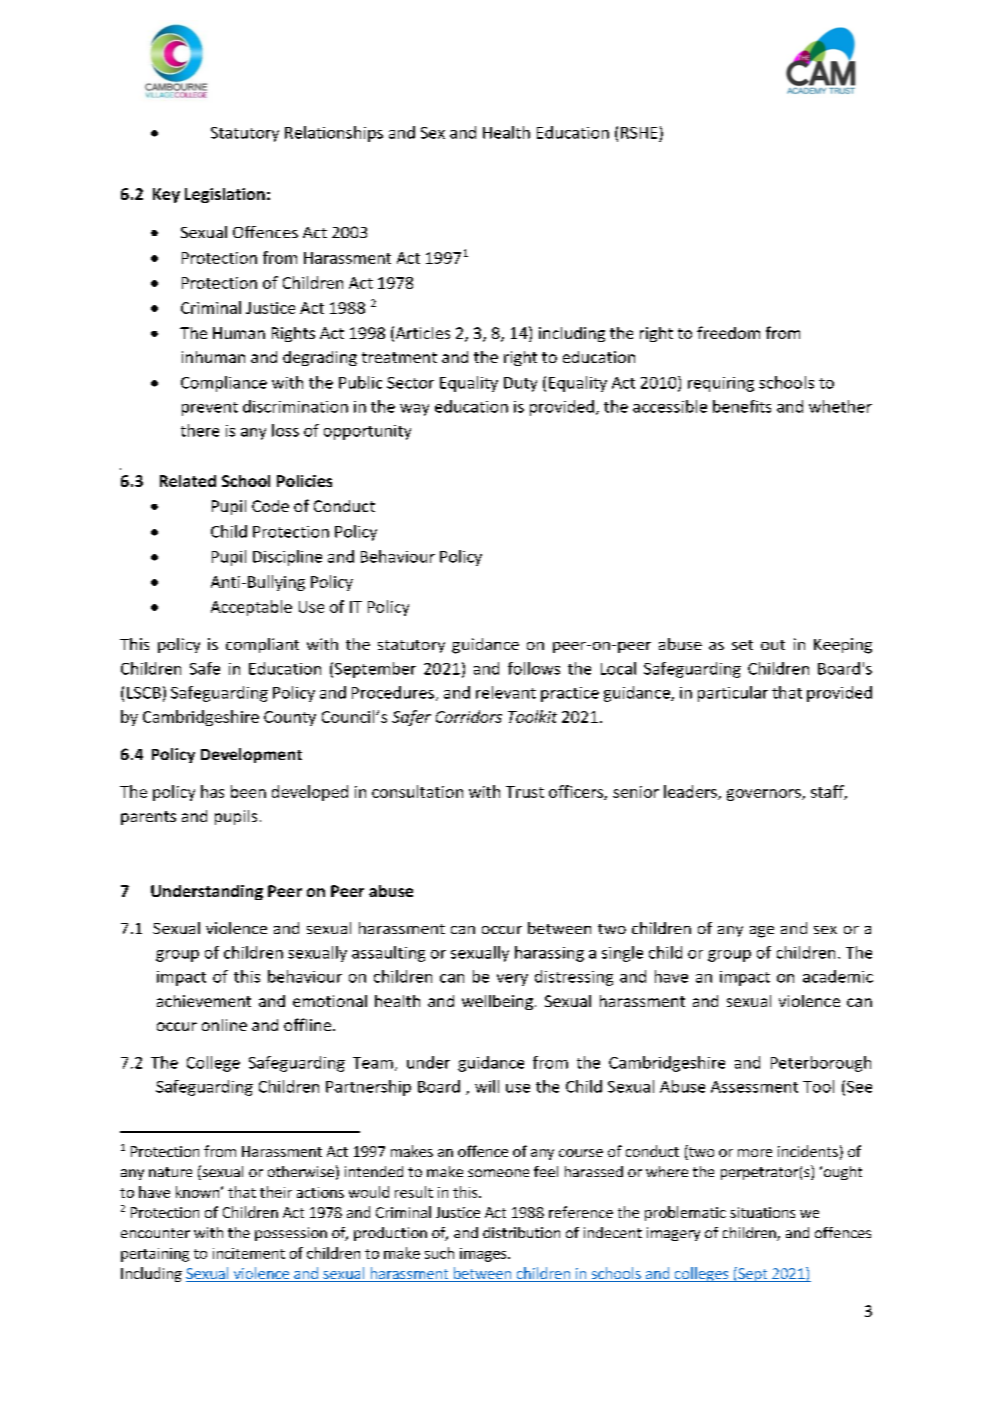 This screenshot has width=993, height=1403. What do you see at coordinates (290, 718) in the screenshot?
I see `County` at bounding box center [290, 718].
